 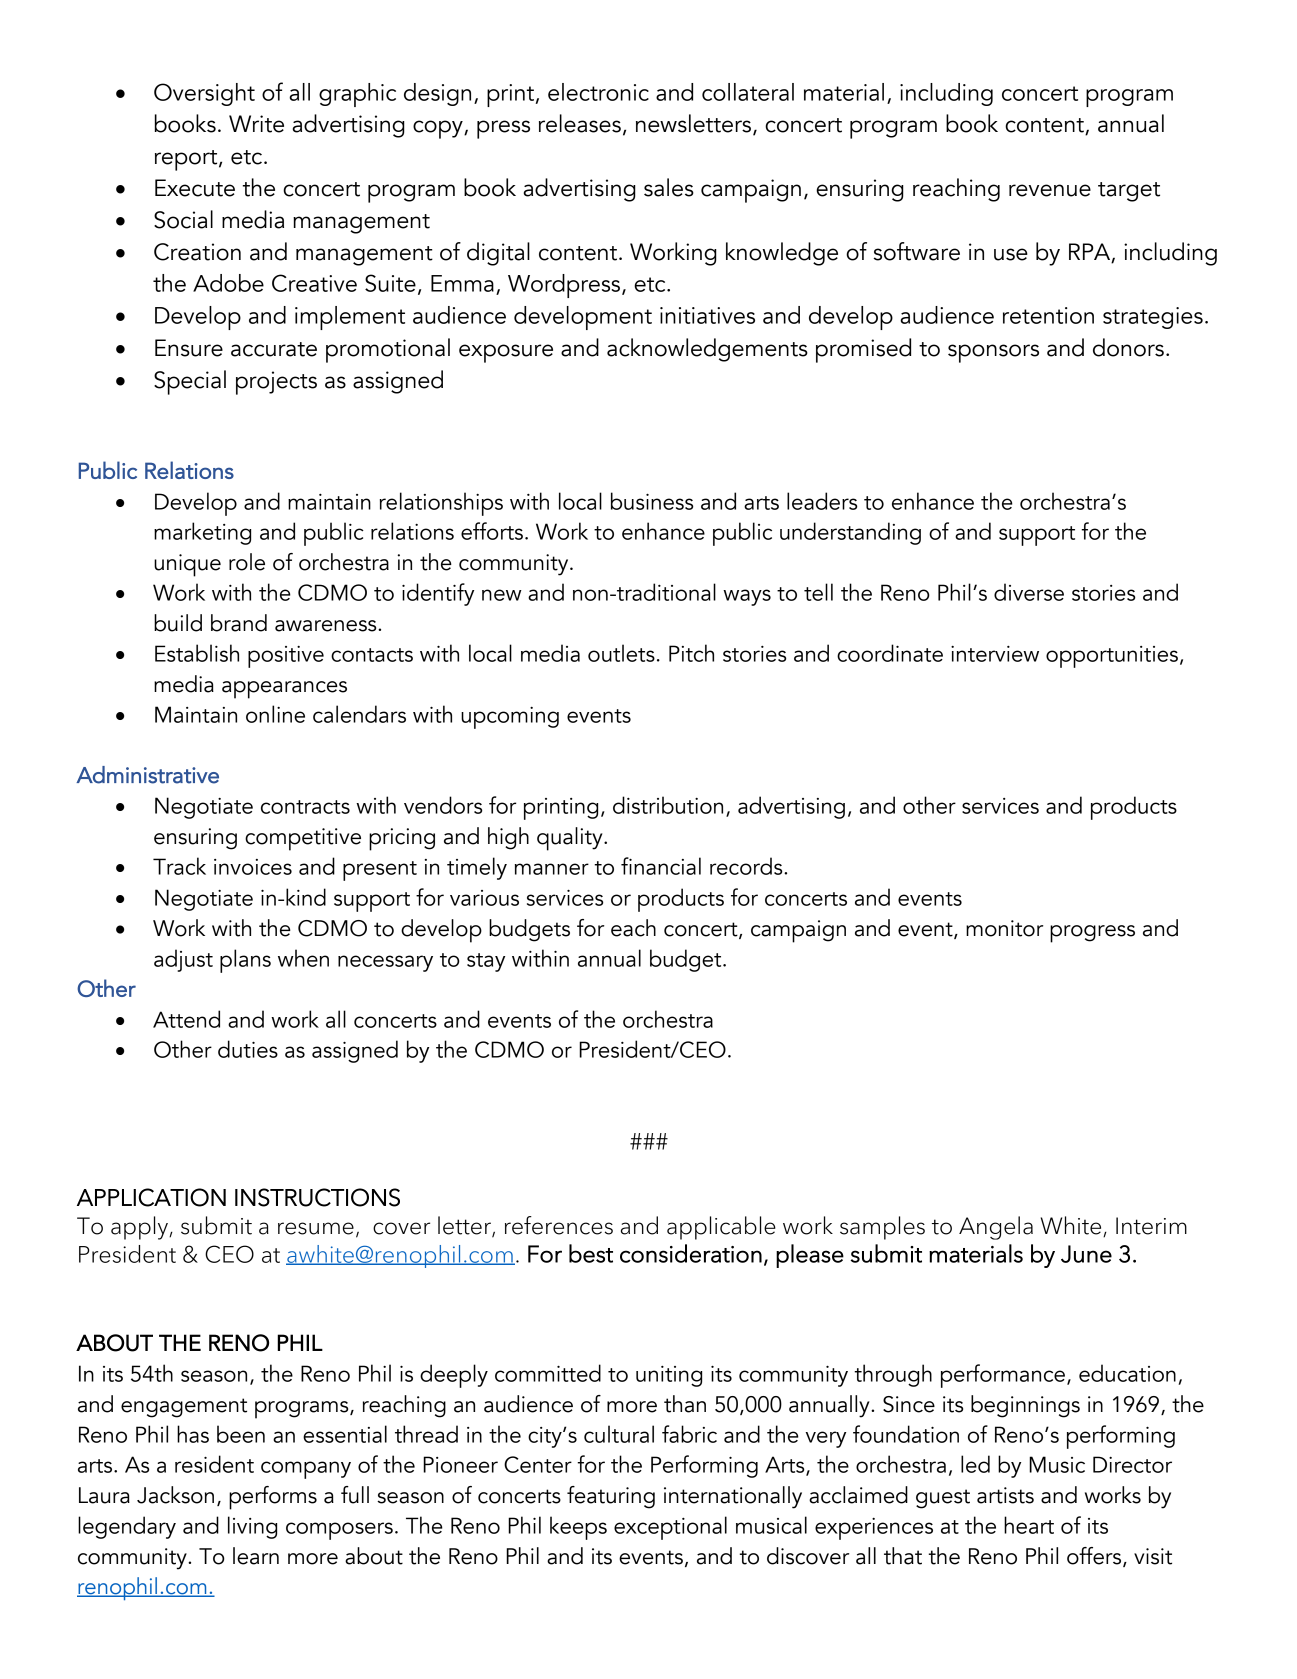 What do you see at coordinates (652, 501) in the image?
I see `business` at bounding box center [652, 501].
